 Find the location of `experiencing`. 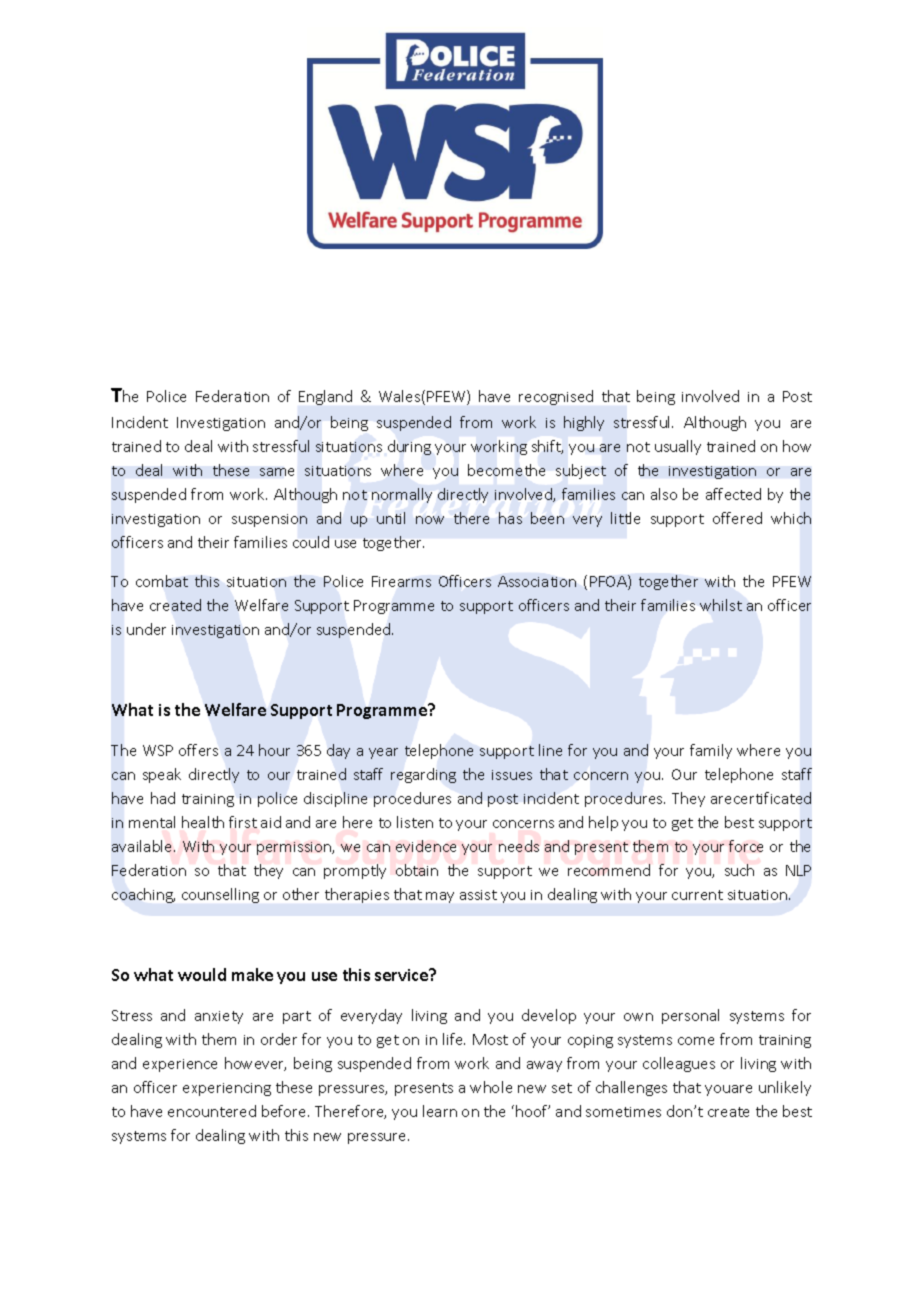

experiencing is located at coordinates (227, 1089).
